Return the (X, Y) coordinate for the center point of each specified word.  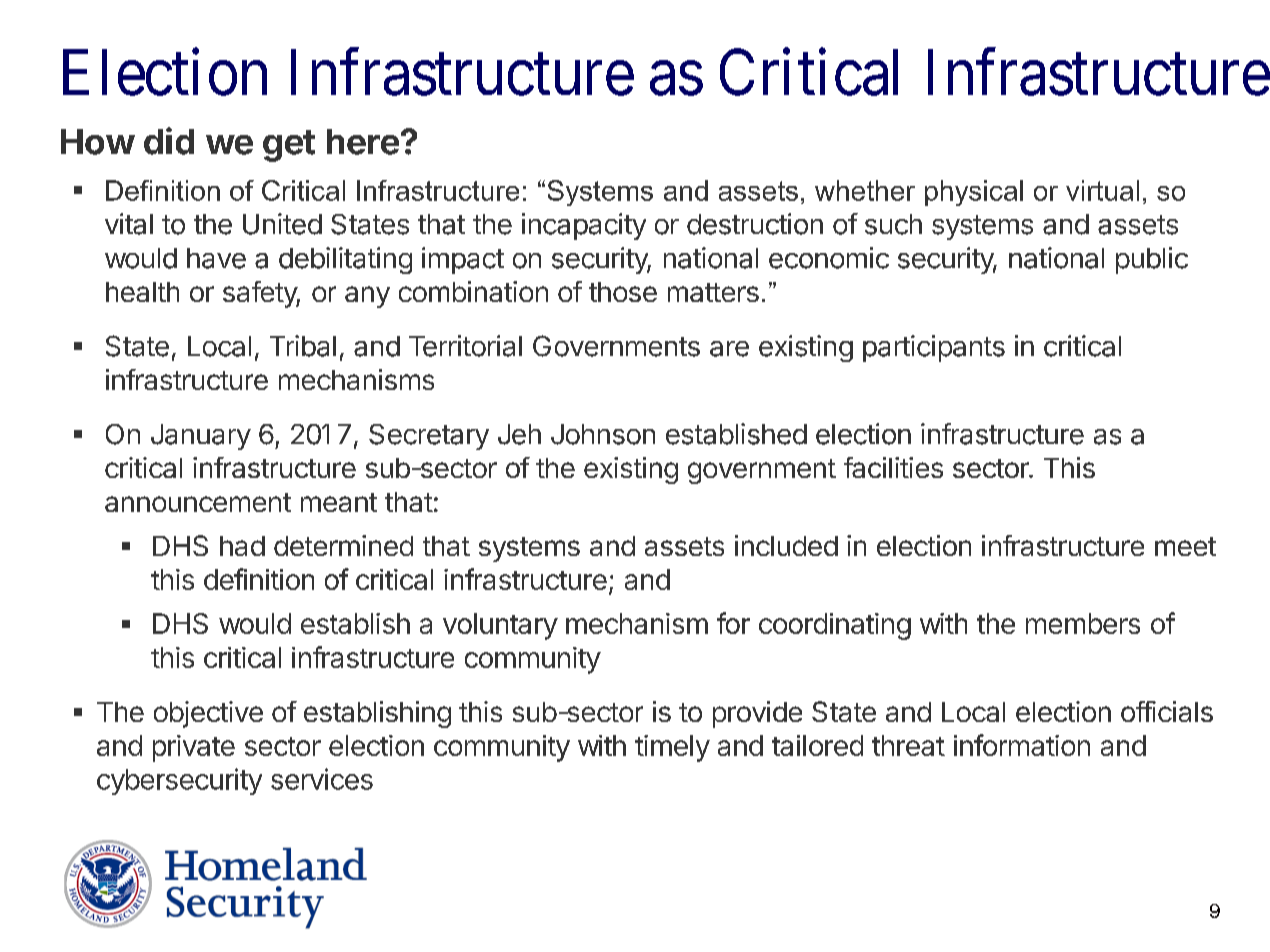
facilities (893, 467)
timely (672, 748)
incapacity (584, 226)
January (201, 437)
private (194, 748)
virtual (1102, 190)
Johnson (603, 434)
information (1022, 745)
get (289, 146)
